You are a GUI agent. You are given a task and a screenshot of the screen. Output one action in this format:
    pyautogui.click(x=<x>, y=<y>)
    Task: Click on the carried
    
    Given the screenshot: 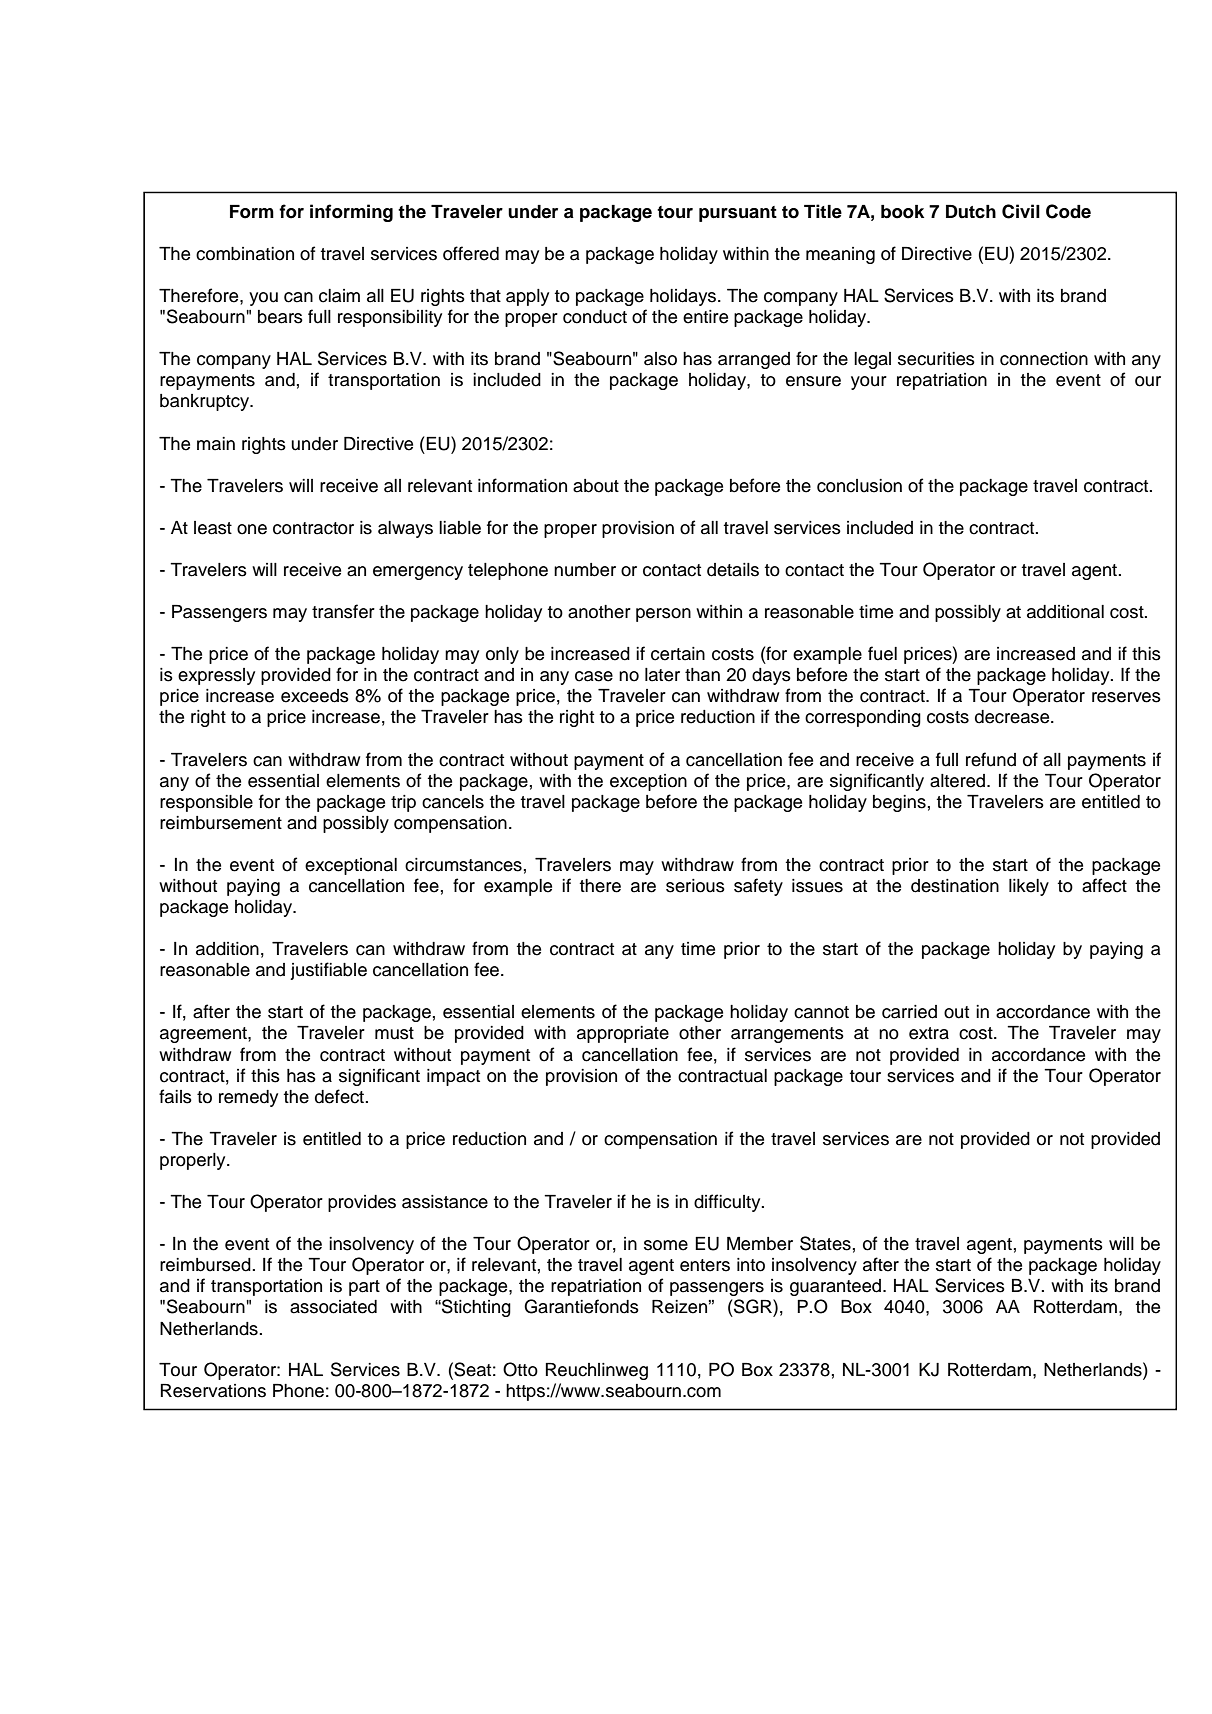 What is the action you would take?
    pyautogui.click(x=909, y=1012)
